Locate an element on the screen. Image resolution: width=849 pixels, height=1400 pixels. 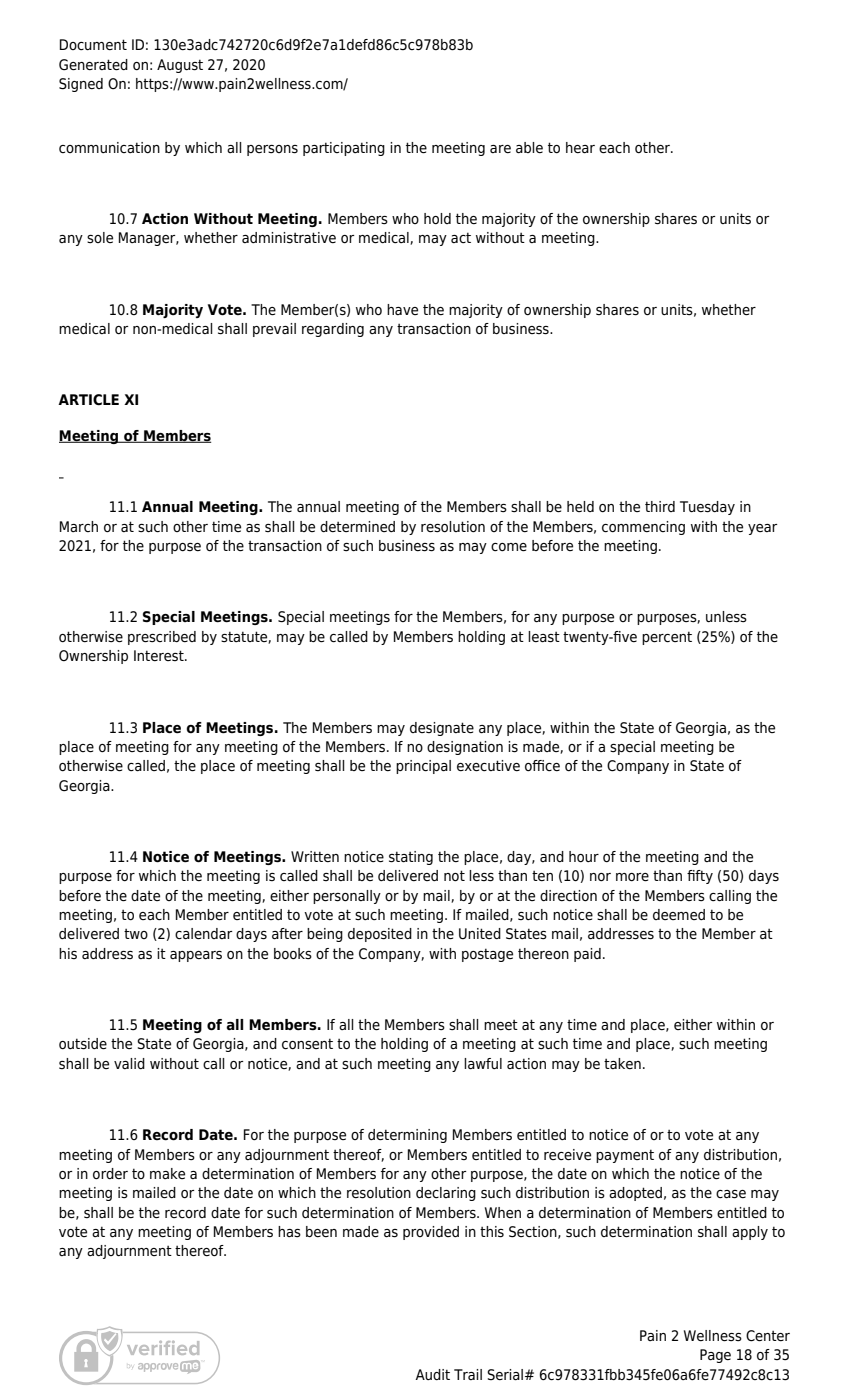
deemed is located at coordinates (679, 914).
